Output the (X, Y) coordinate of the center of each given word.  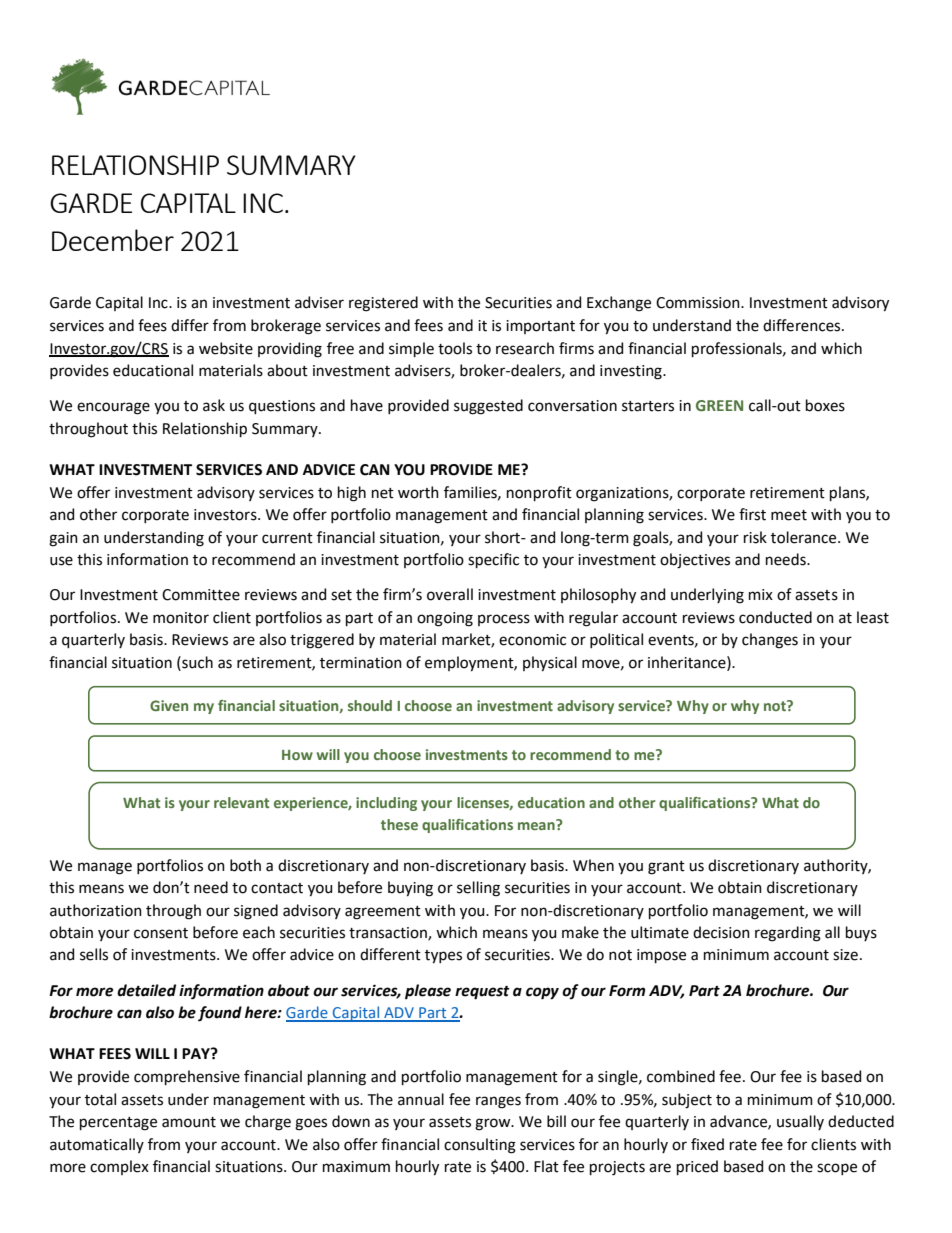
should (370, 705)
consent (161, 933)
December (113, 240)
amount (189, 1122)
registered (383, 304)
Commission (699, 303)
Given (169, 705)
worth (418, 492)
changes (770, 641)
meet (789, 515)
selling (478, 889)
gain (63, 539)
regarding (788, 934)
